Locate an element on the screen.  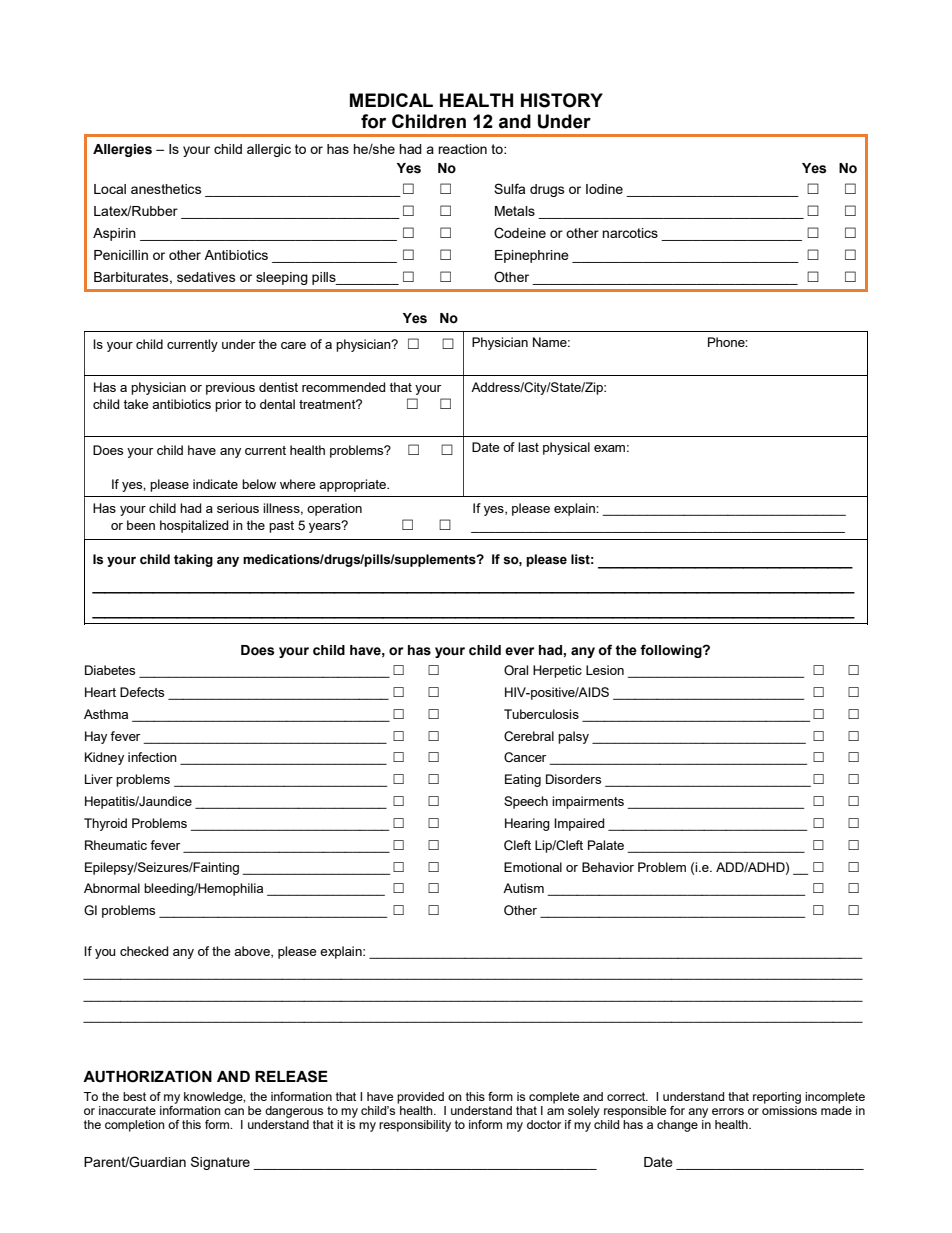
reaction is located at coordinates (462, 149).
